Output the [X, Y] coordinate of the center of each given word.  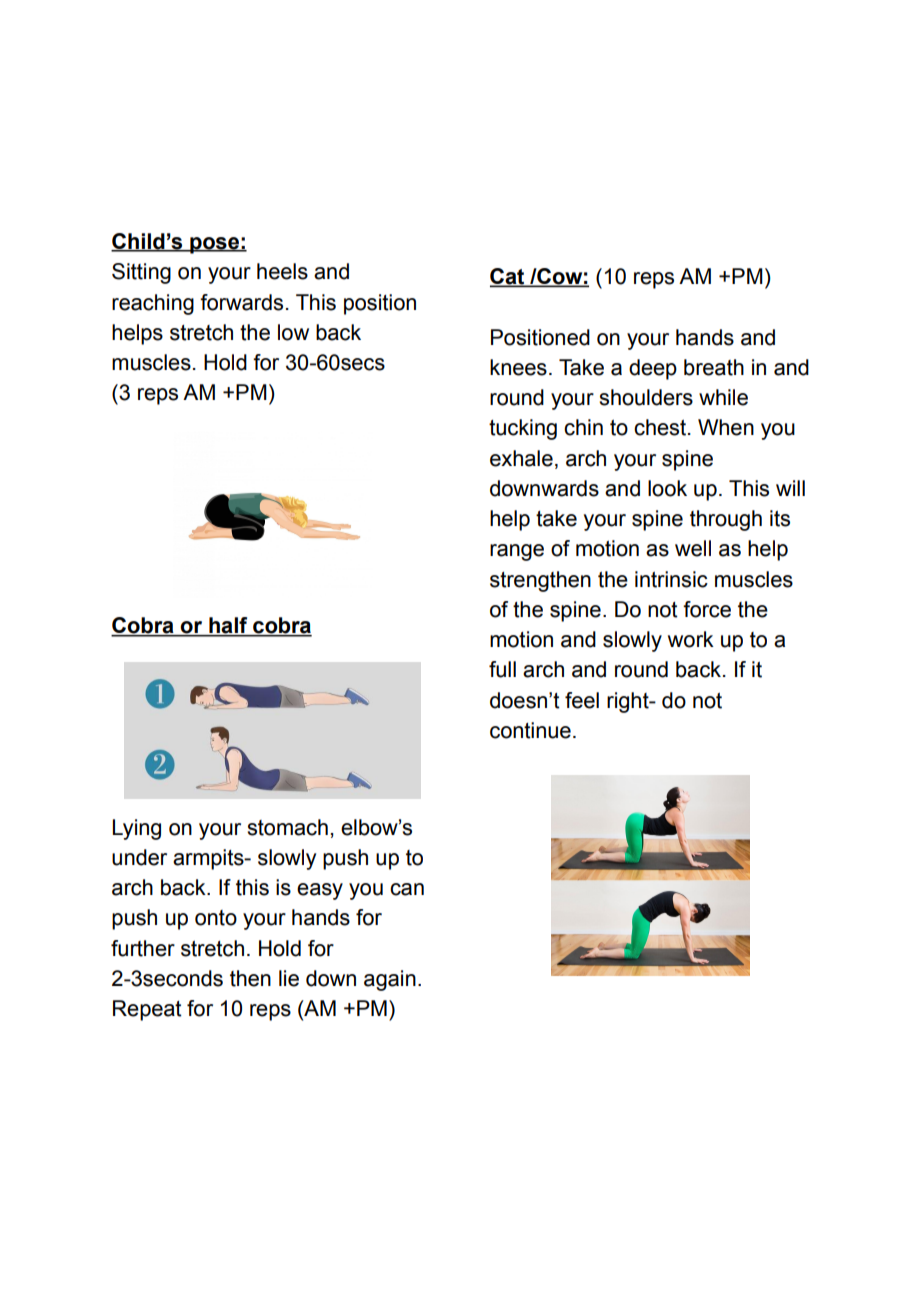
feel [582, 700]
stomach [287, 827]
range [517, 552]
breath [714, 367]
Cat [508, 277]
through [726, 520]
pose [214, 245]
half [228, 626]
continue [530, 730]
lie [289, 978]
